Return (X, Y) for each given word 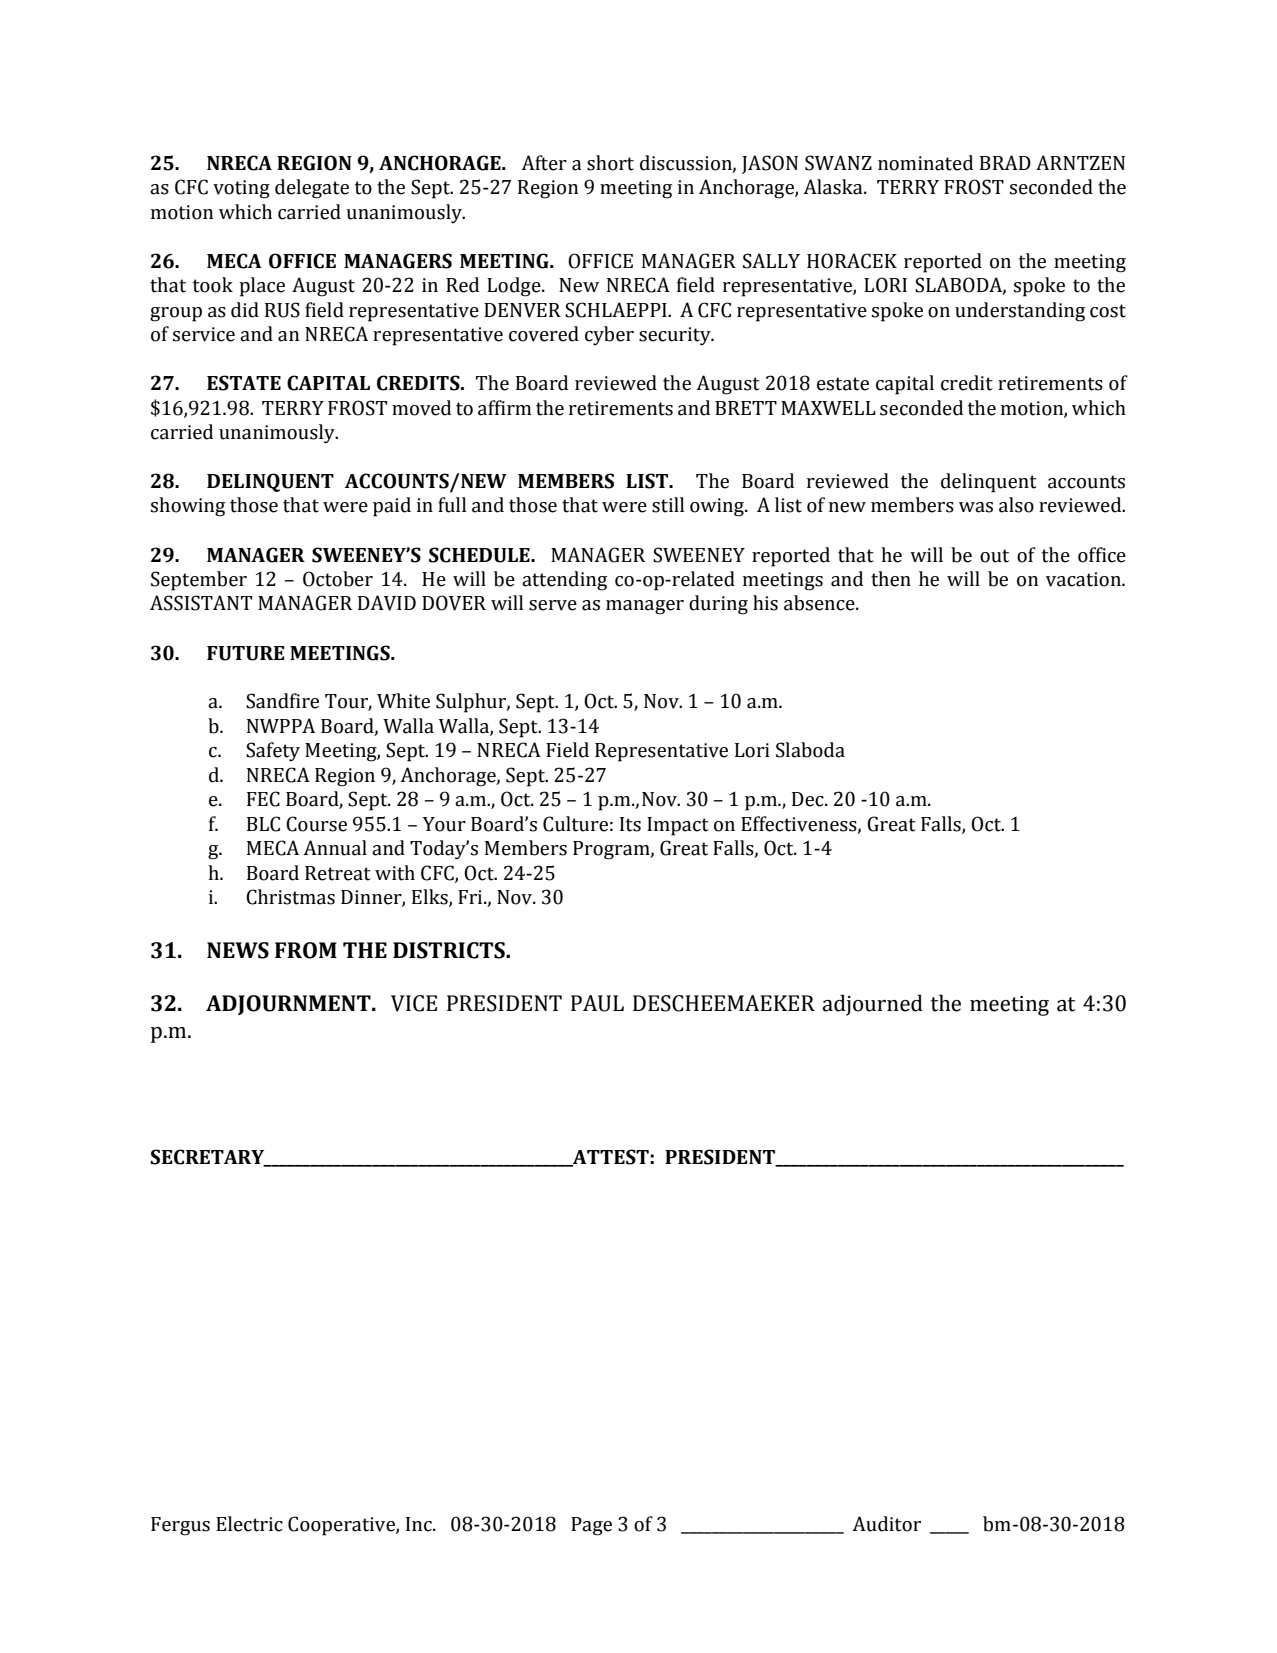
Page (591, 1526)
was (976, 507)
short (610, 163)
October (338, 579)
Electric (249, 1524)
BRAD (1005, 162)
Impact (678, 826)
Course (316, 824)
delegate (312, 189)
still (668, 505)
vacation (1084, 579)
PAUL (597, 1003)
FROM (306, 950)
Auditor (886, 1524)
